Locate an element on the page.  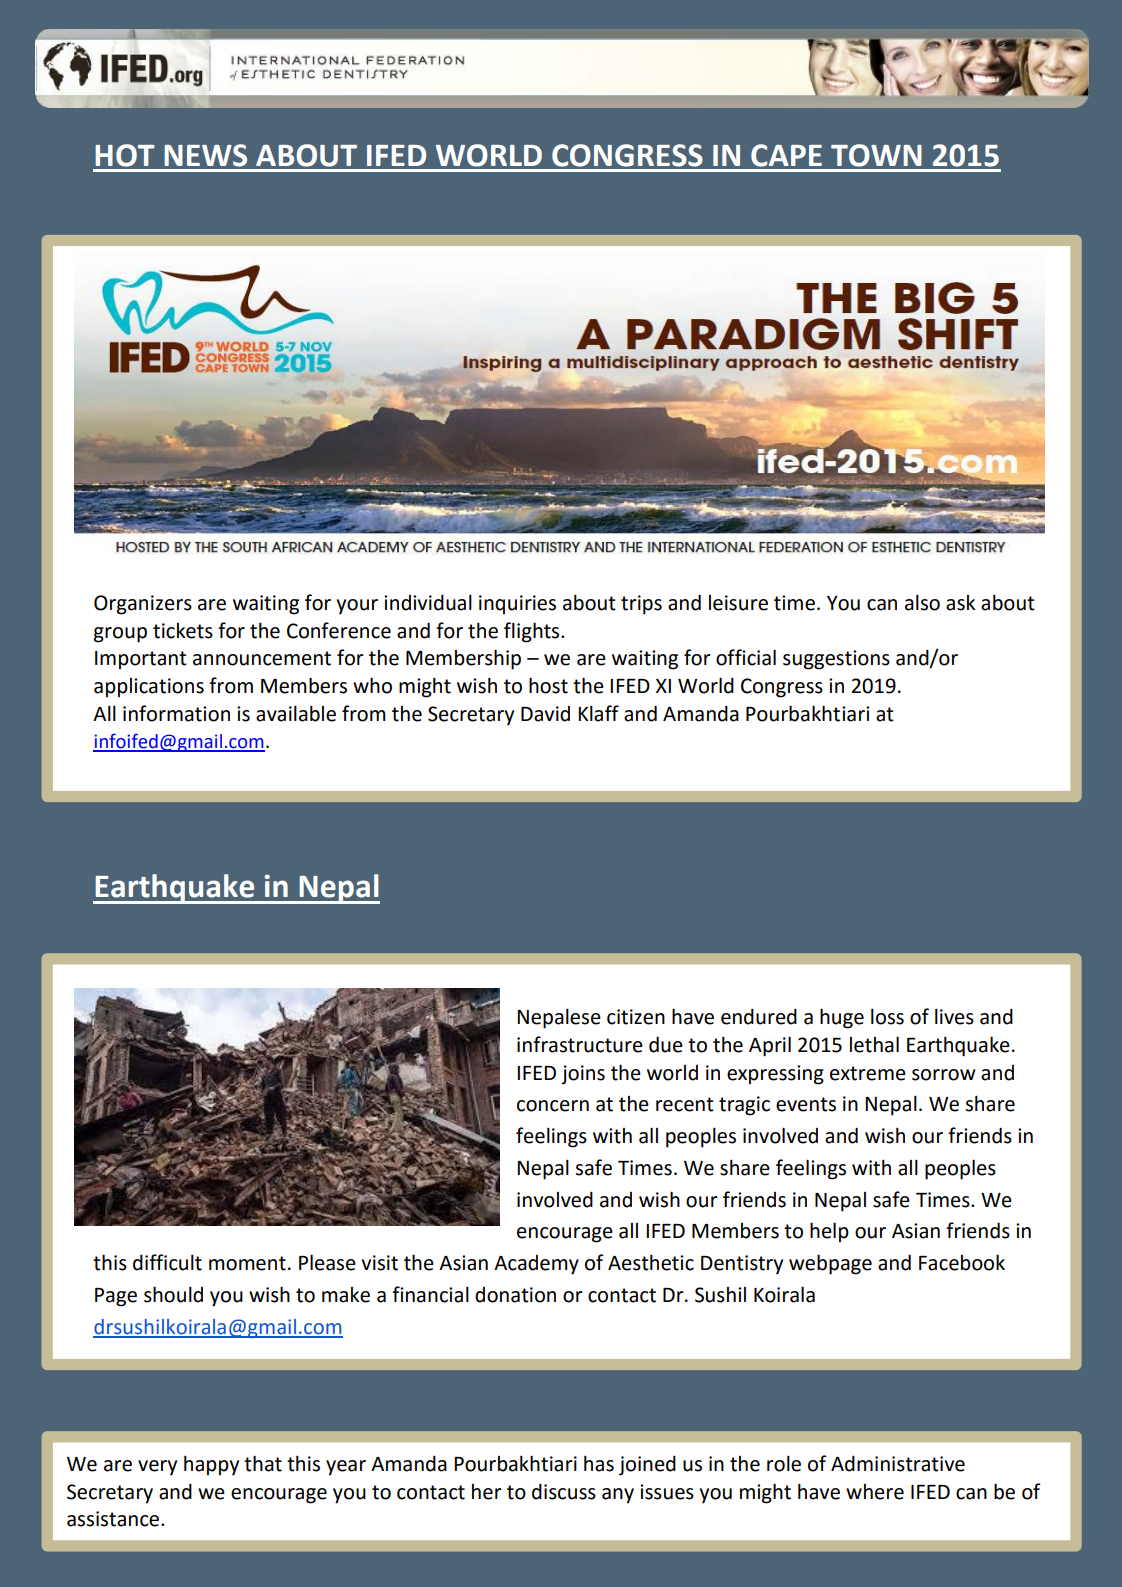
loss is located at coordinates (887, 1017).
